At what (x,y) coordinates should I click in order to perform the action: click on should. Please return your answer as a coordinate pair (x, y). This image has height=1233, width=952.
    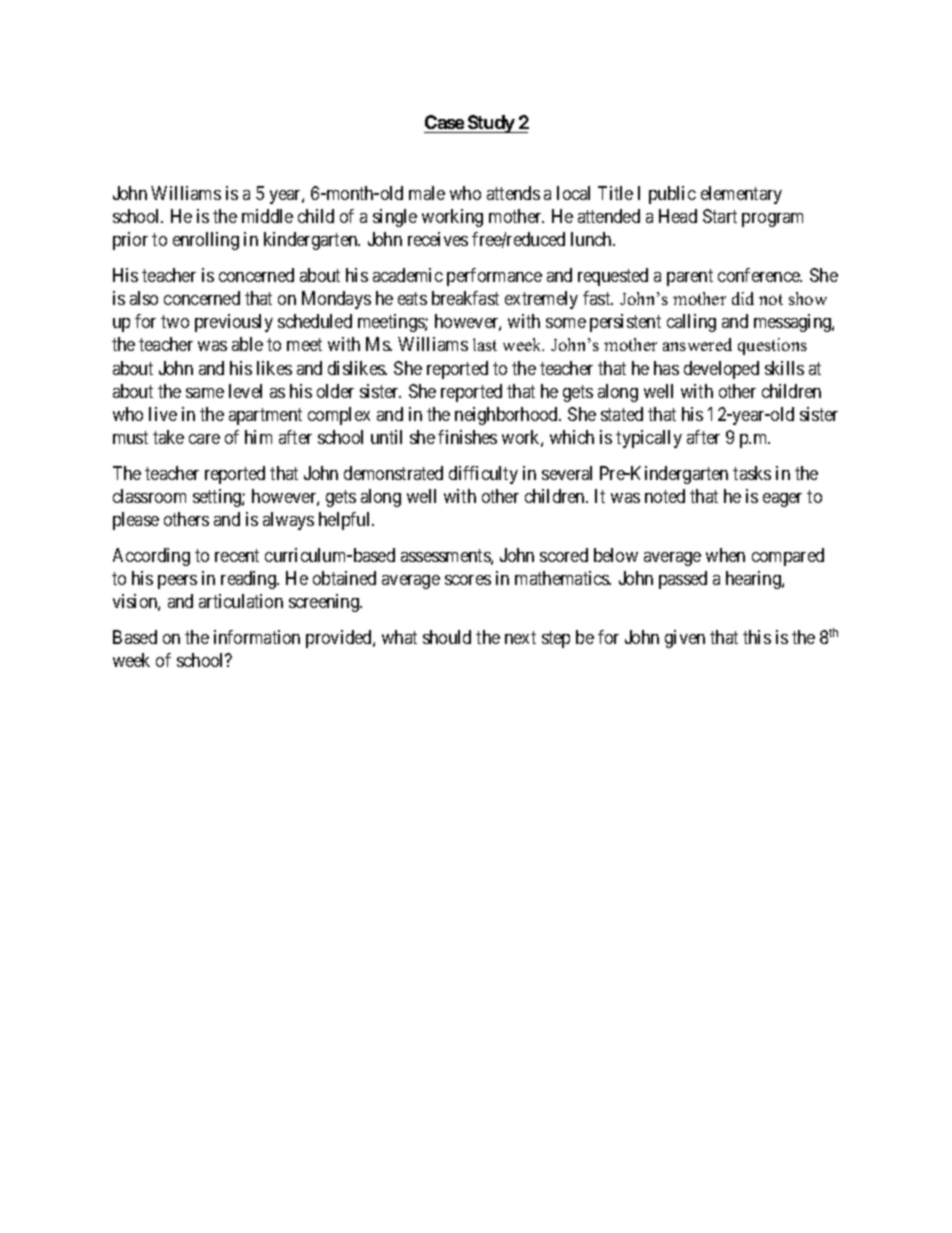
    Looking at the image, I should click on (447, 637).
